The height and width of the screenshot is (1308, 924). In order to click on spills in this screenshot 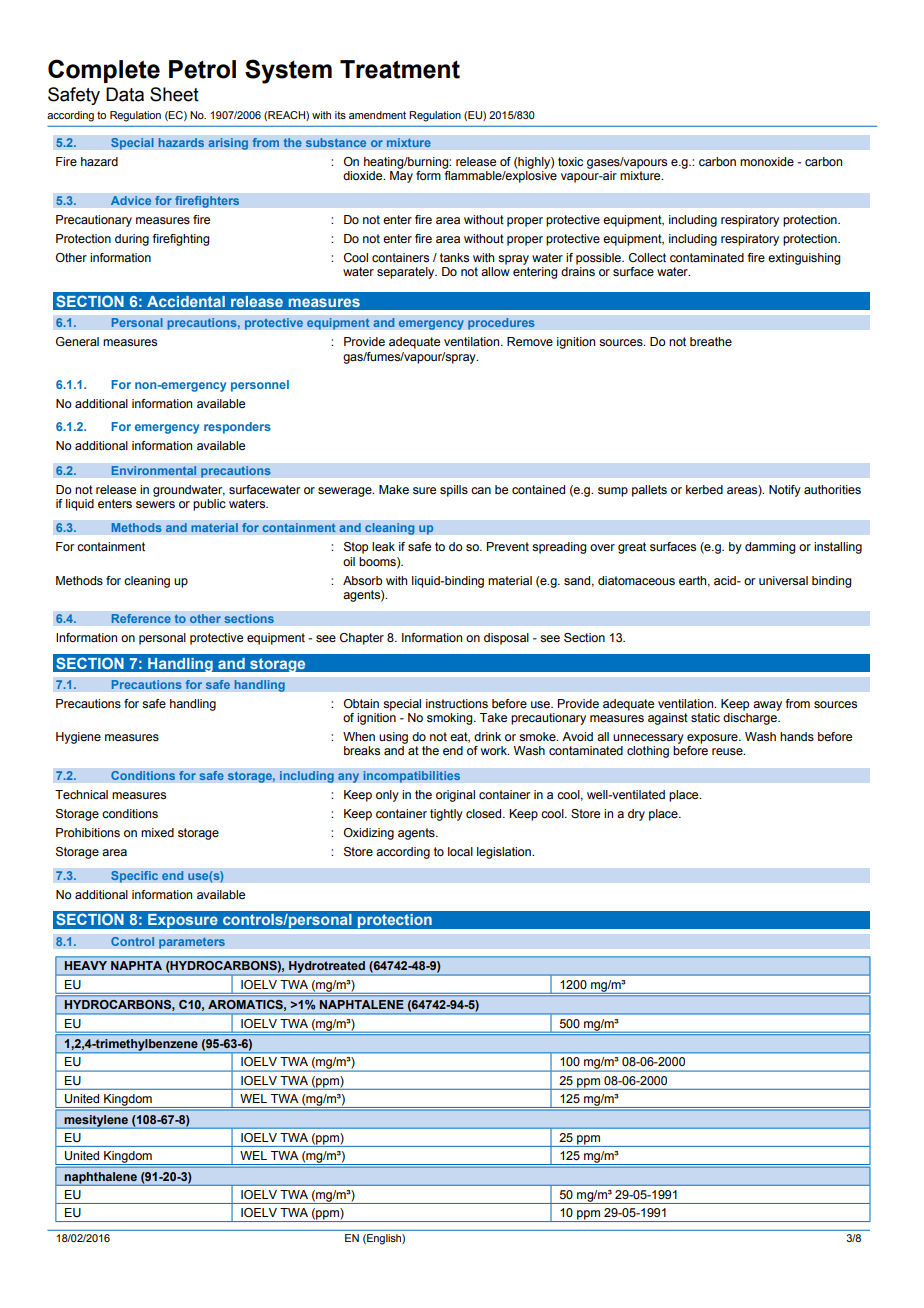, I will do `click(454, 491)`.
